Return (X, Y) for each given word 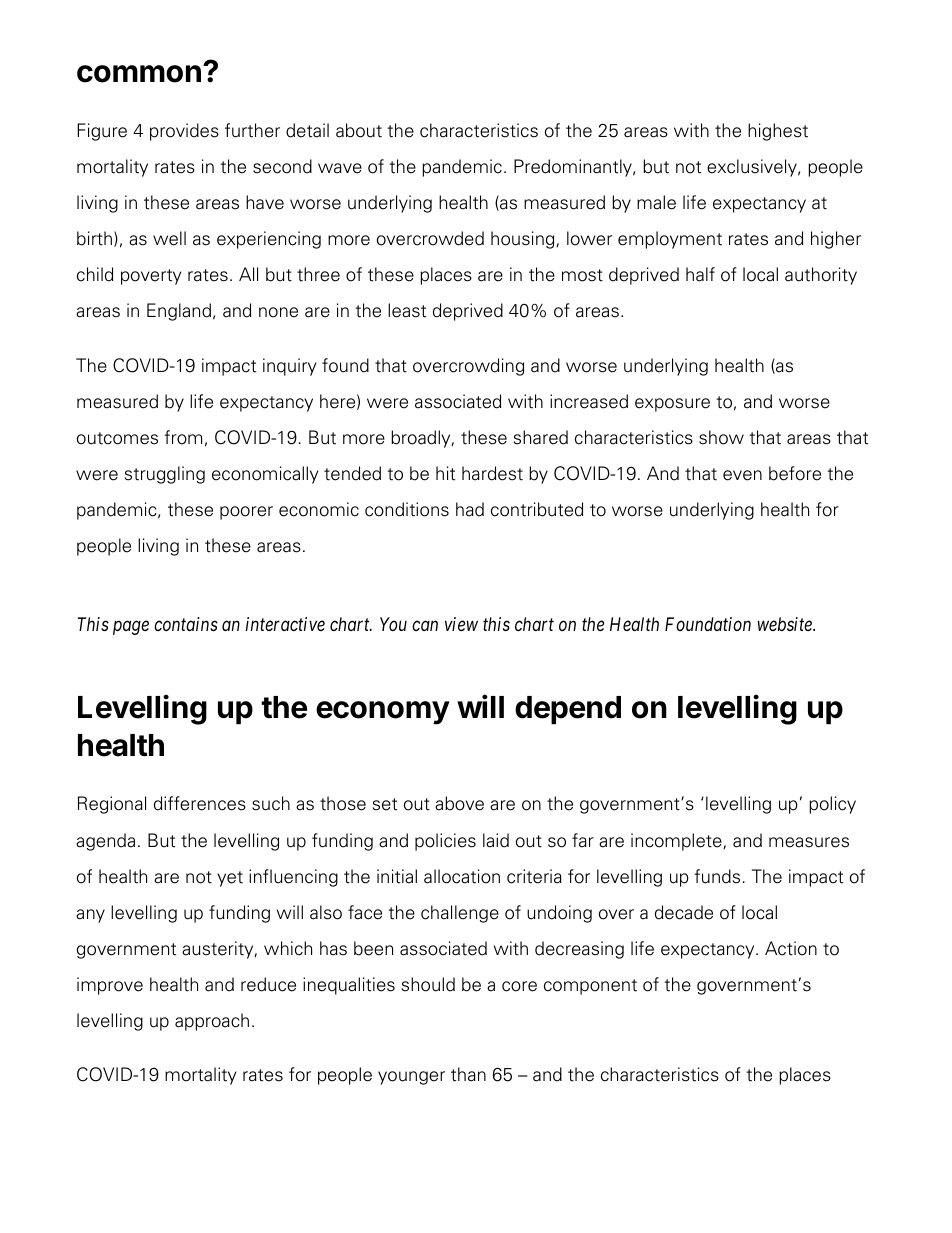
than (468, 1074)
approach (212, 1022)
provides (184, 132)
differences (200, 803)
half (700, 274)
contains (186, 624)
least (407, 310)
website (786, 624)
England (179, 312)
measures (809, 842)
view (461, 624)
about (359, 130)
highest (778, 132)
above (459, 803)
